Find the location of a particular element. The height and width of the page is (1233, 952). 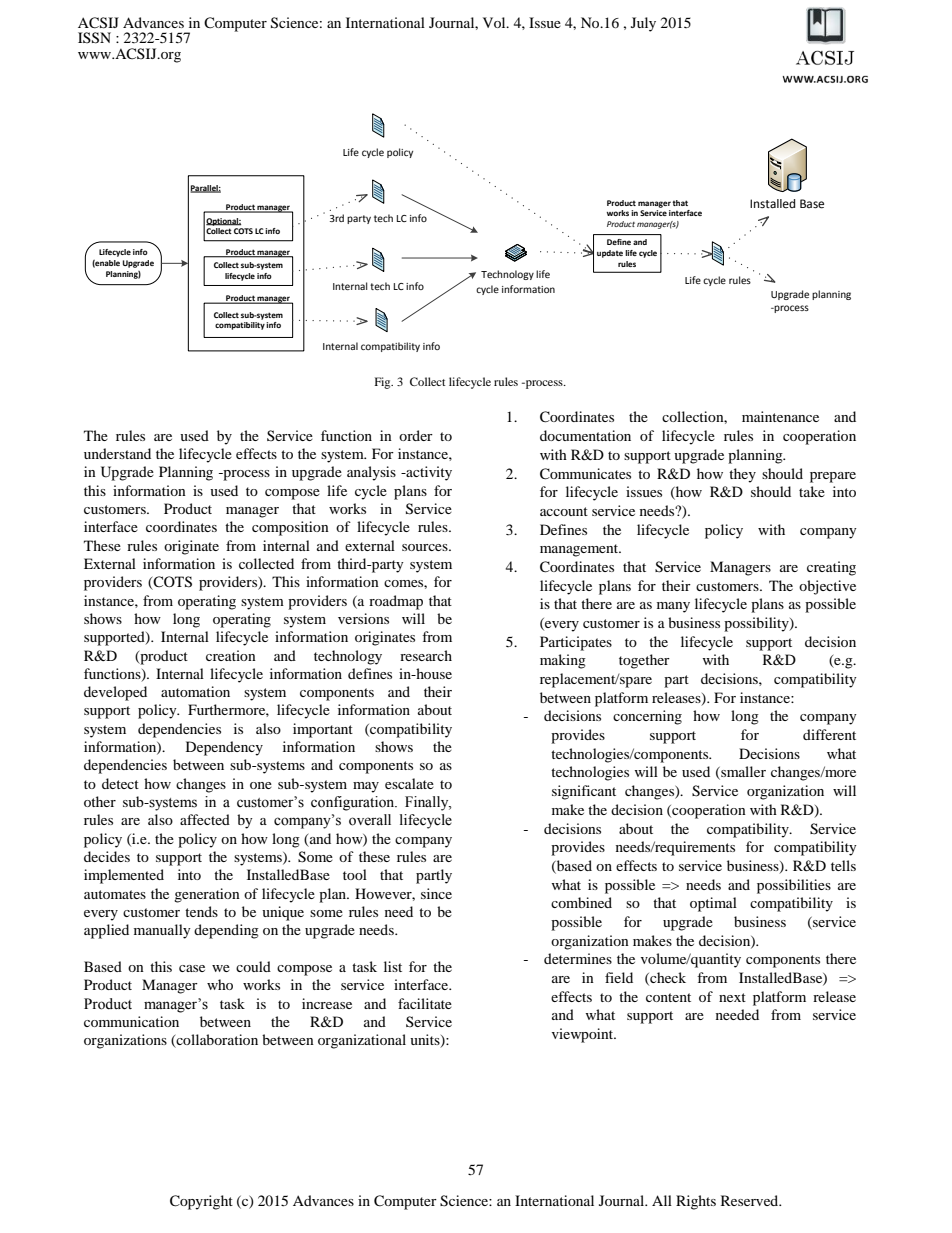

ISSN is located at coordinates (94, 38).
